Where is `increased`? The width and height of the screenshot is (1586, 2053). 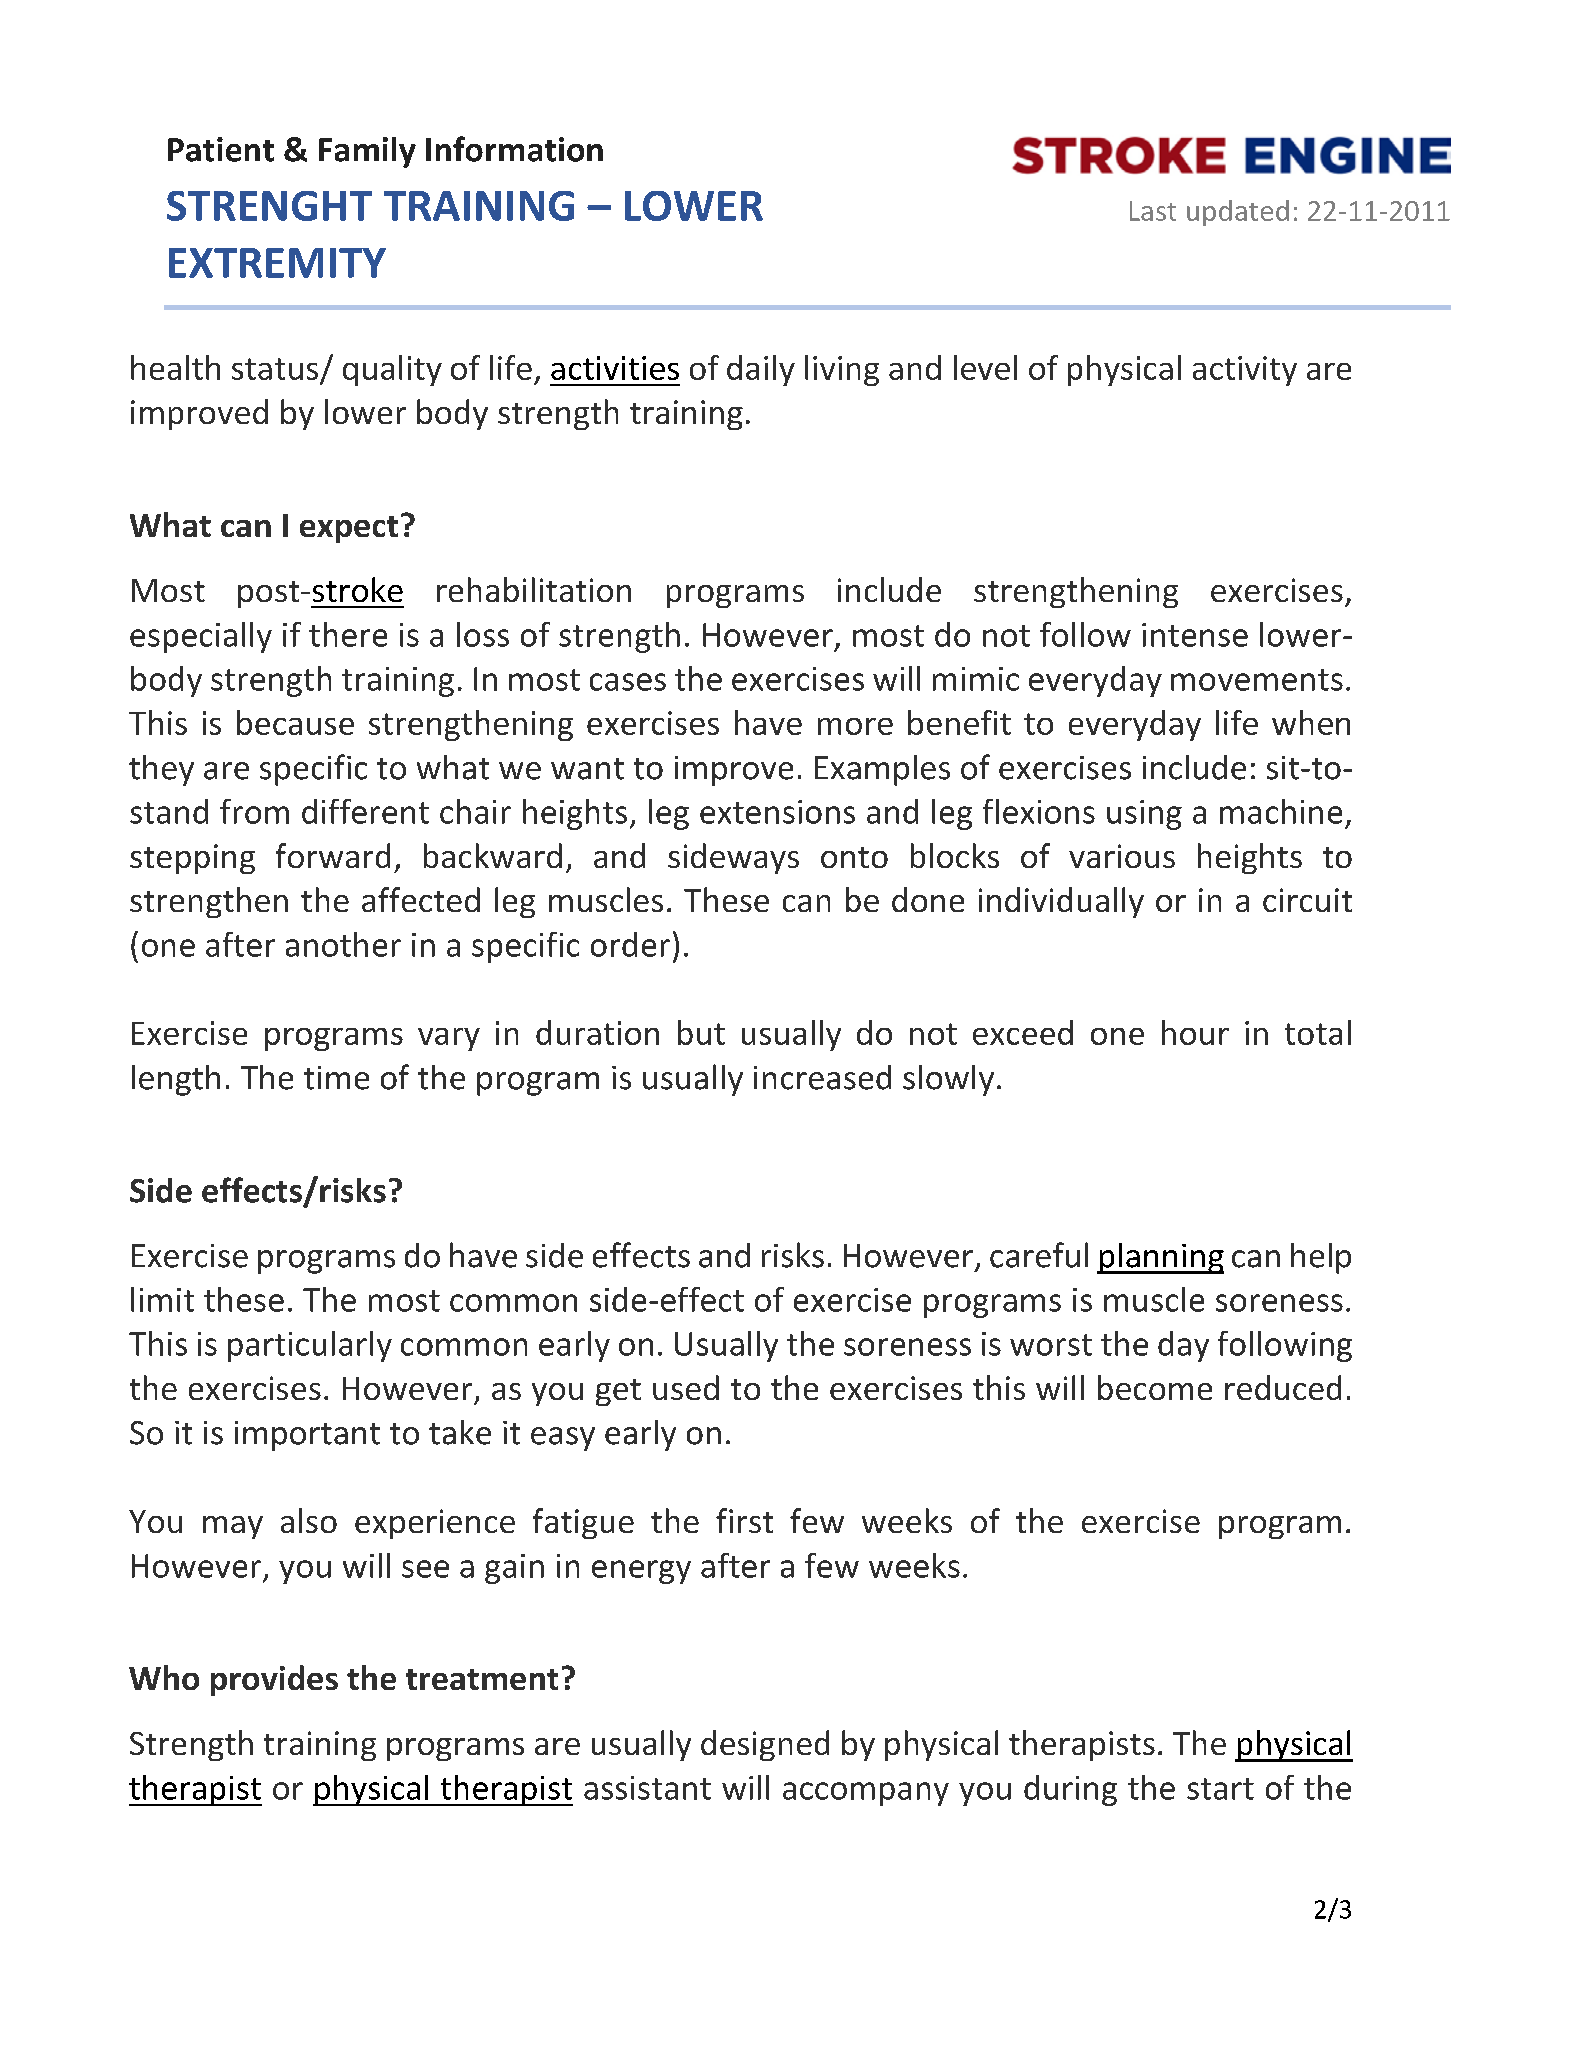
increased is located at coordinates (822, 1077).
